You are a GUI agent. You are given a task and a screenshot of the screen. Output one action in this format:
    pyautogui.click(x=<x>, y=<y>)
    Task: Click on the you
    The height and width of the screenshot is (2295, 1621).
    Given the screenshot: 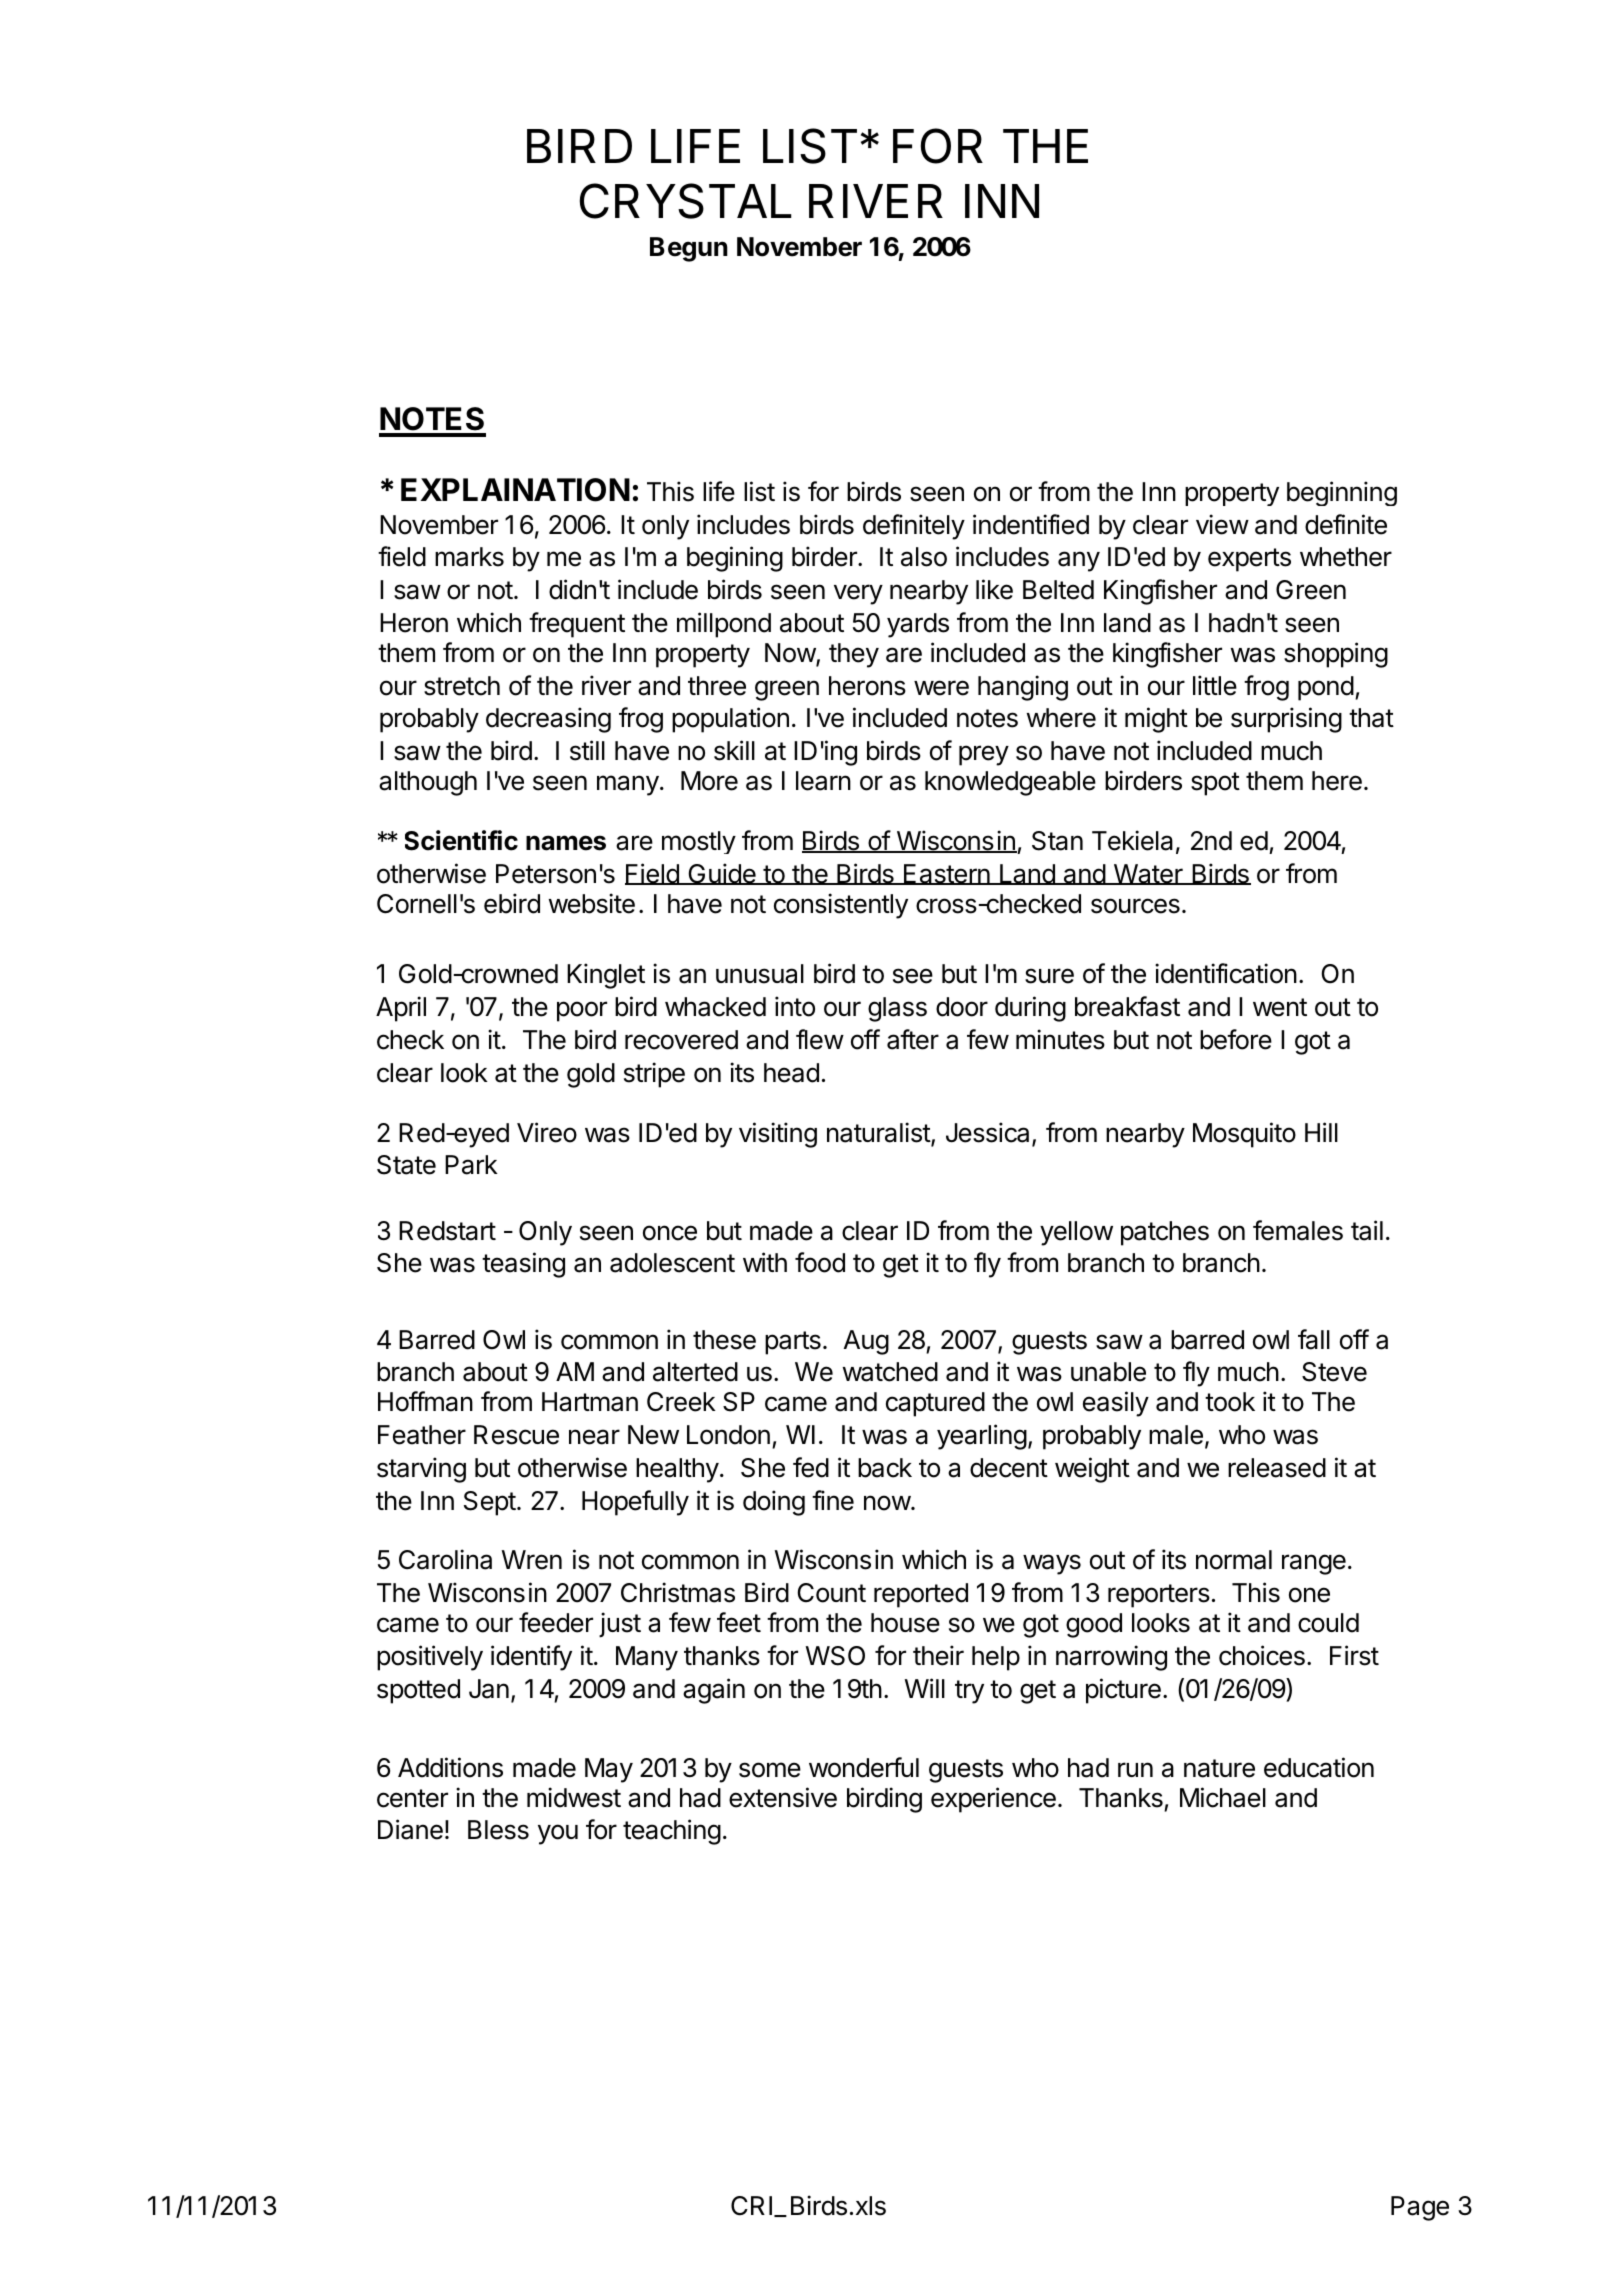 What is the action you would take?
    pyautogui.click(x=558, y=1834)
